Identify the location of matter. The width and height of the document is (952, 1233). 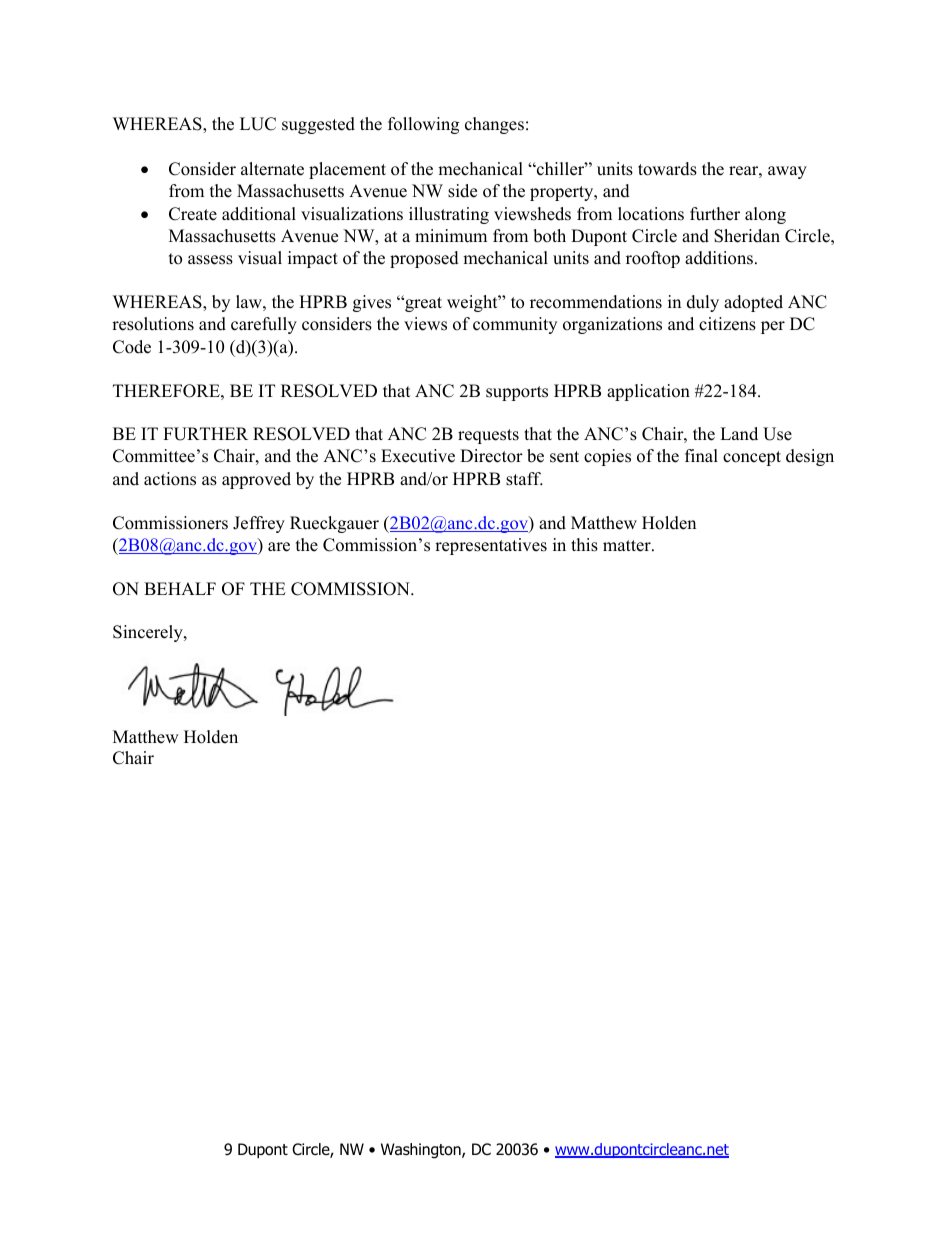
(628, 546).
